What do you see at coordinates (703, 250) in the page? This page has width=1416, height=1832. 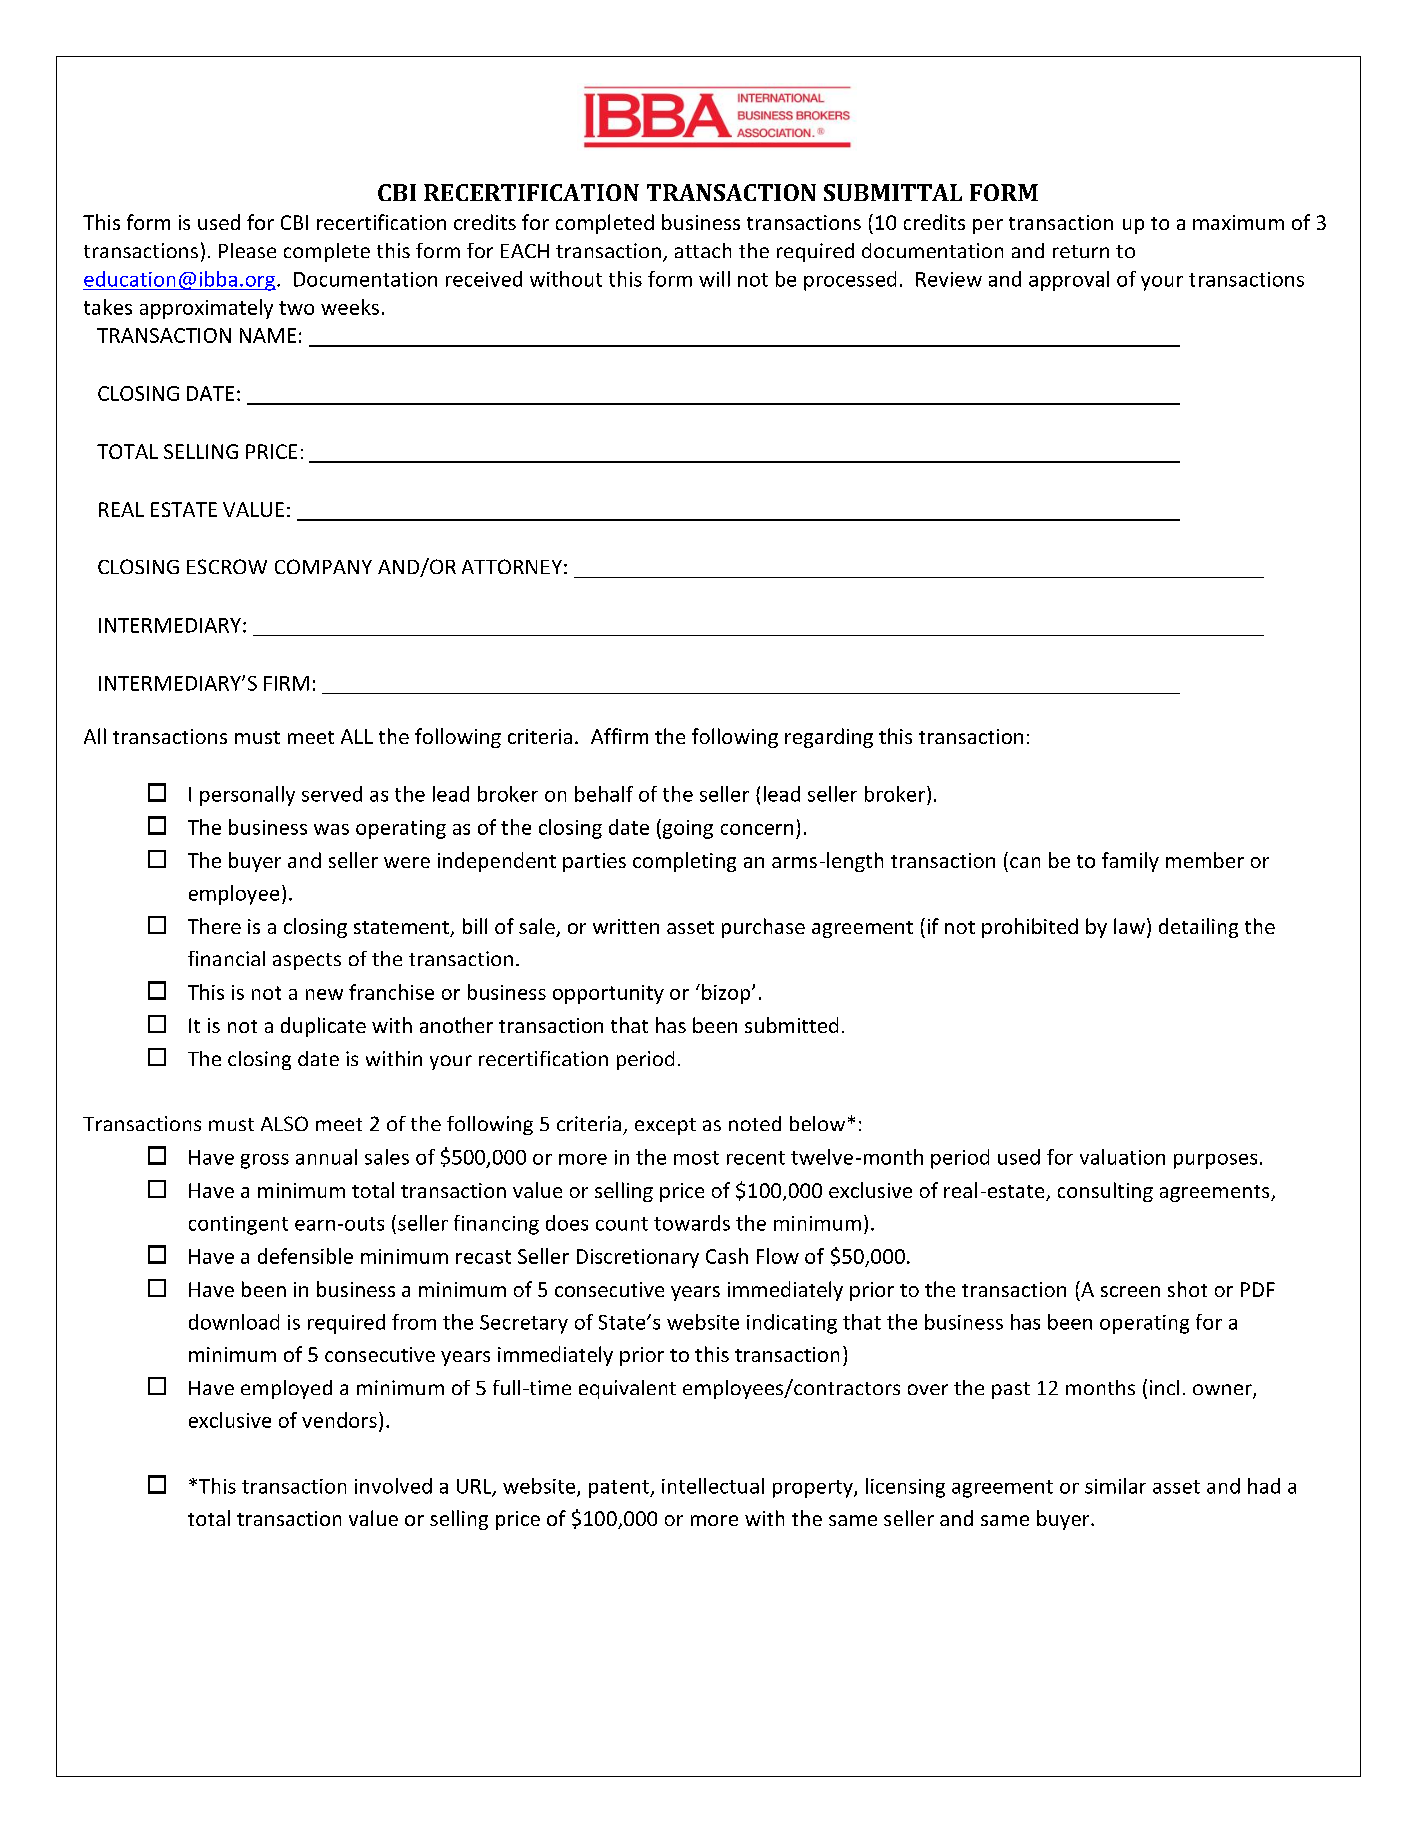 I see `attach` at bounding box center [703, 250].
